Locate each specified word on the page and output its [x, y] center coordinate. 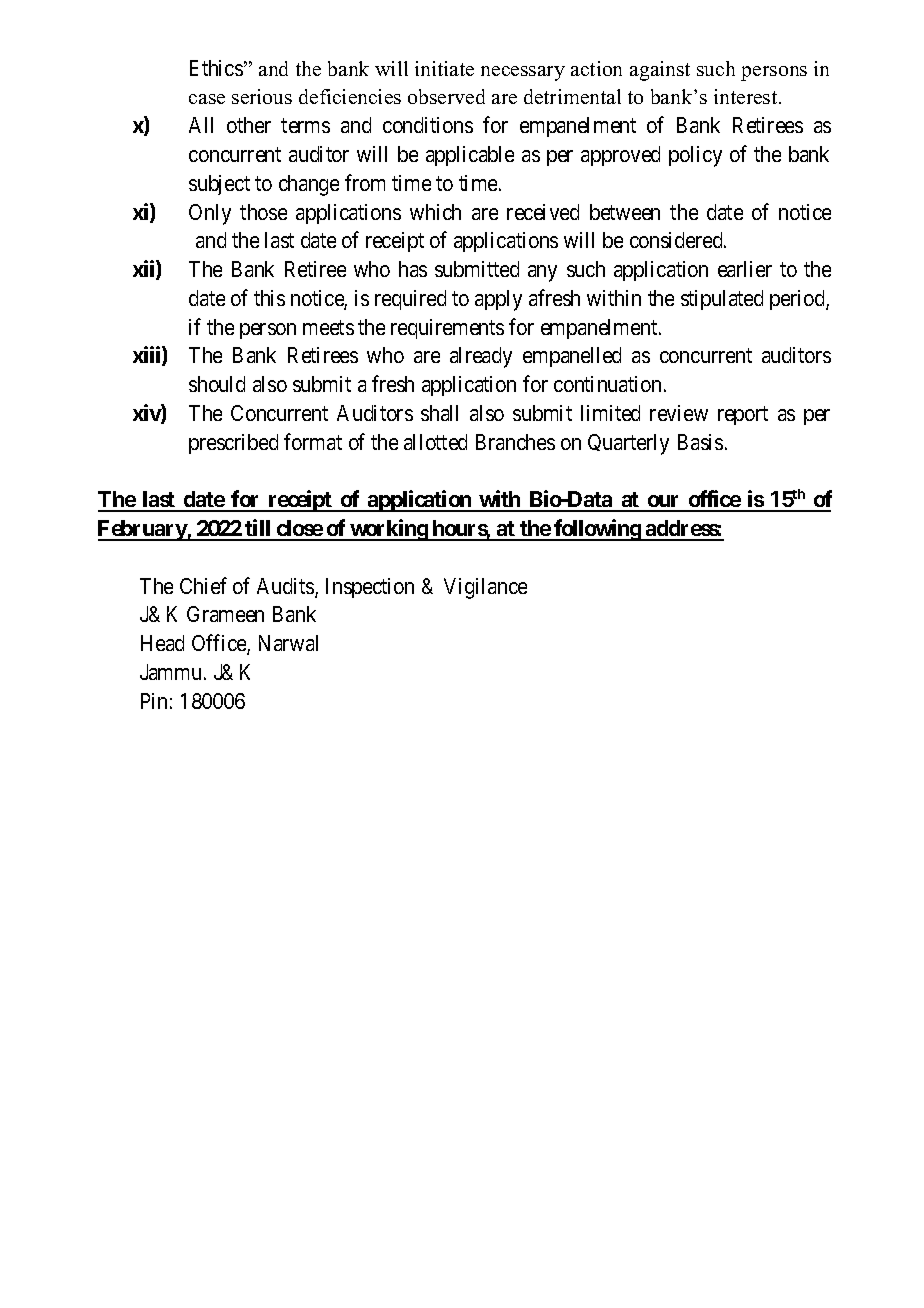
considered [677, 240]
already [481, 357]
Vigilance [485, 588]
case [207, 99]
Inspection [370, 588]
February [143, 530]
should [217, 384]
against [660, 71]
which [435, 212]
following [597, 530]
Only [210, 214]
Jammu [172, 672]
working [388, 530]
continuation [607, 384]
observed [446, 96]
